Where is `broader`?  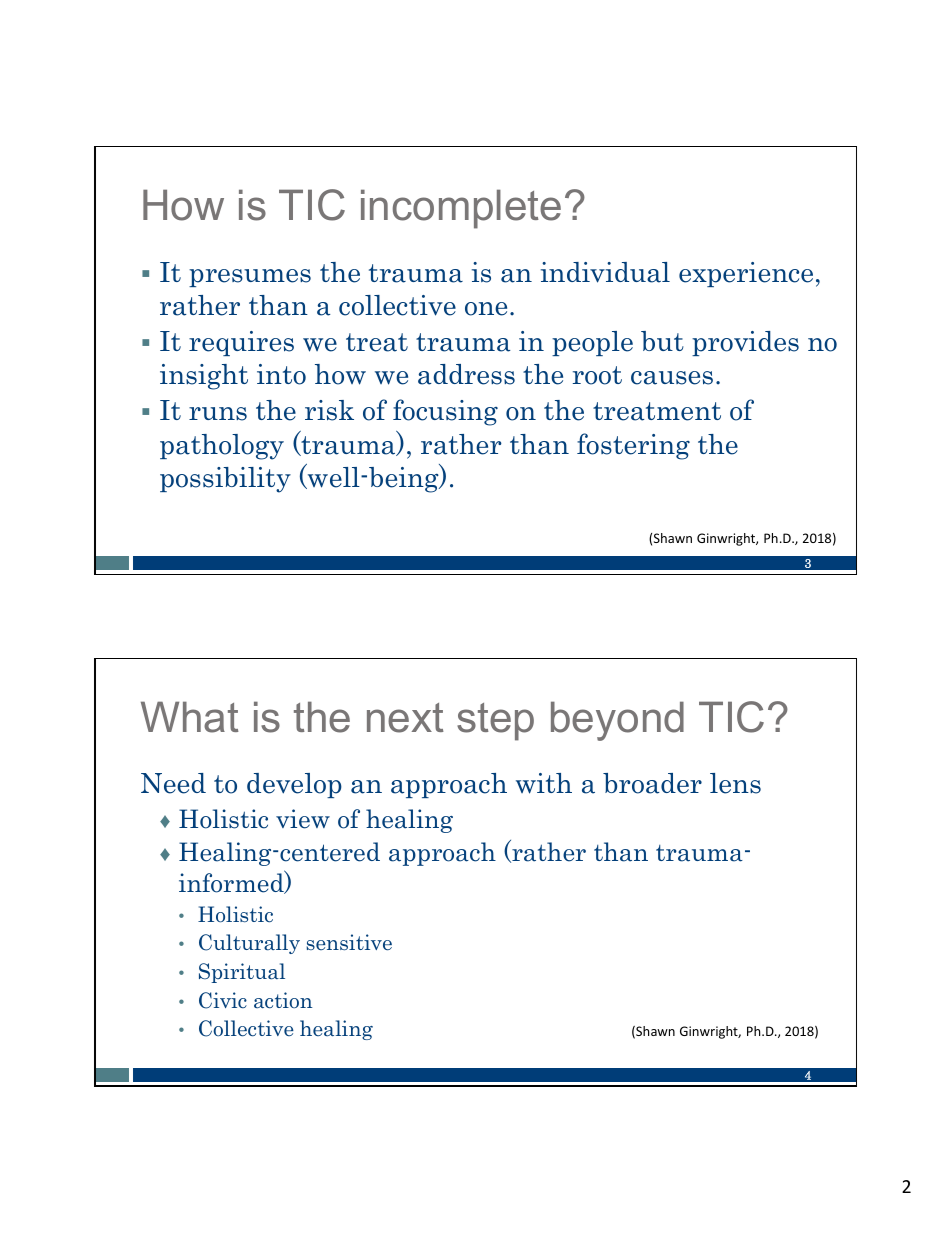 broader is located at coordinates (652, 783).
